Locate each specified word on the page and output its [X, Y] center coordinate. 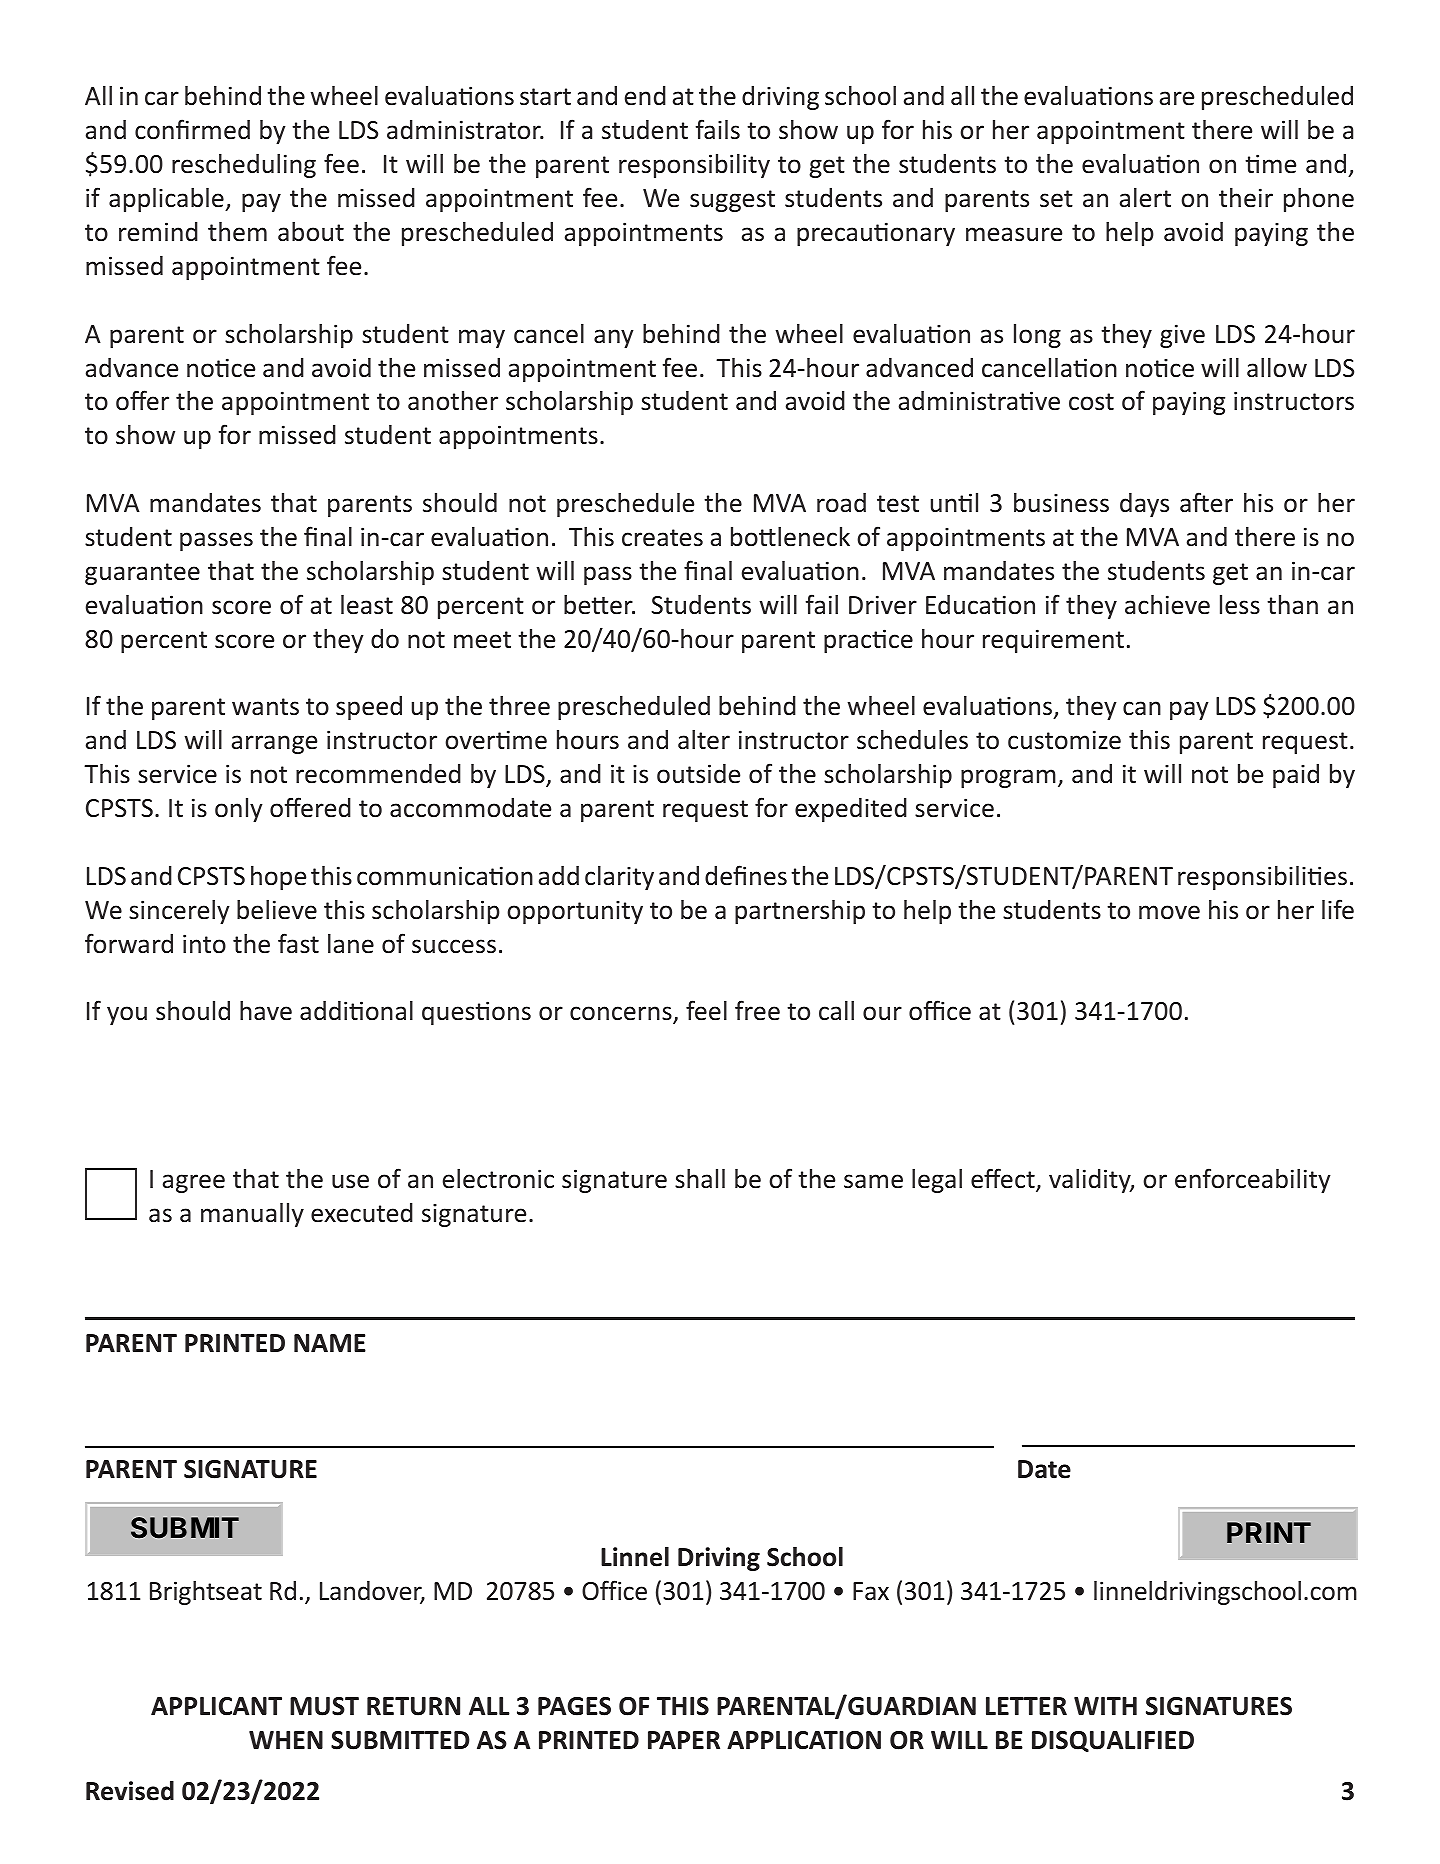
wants [265, 707]
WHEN [286, 1740]
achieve [1167, 605]
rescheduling [244, 166]
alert [1145, 198]
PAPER [684, 1740]
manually [252, 1215]
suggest [732, 201]
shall [700, 1179]
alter [704, 740]
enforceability [1253, 1180]
